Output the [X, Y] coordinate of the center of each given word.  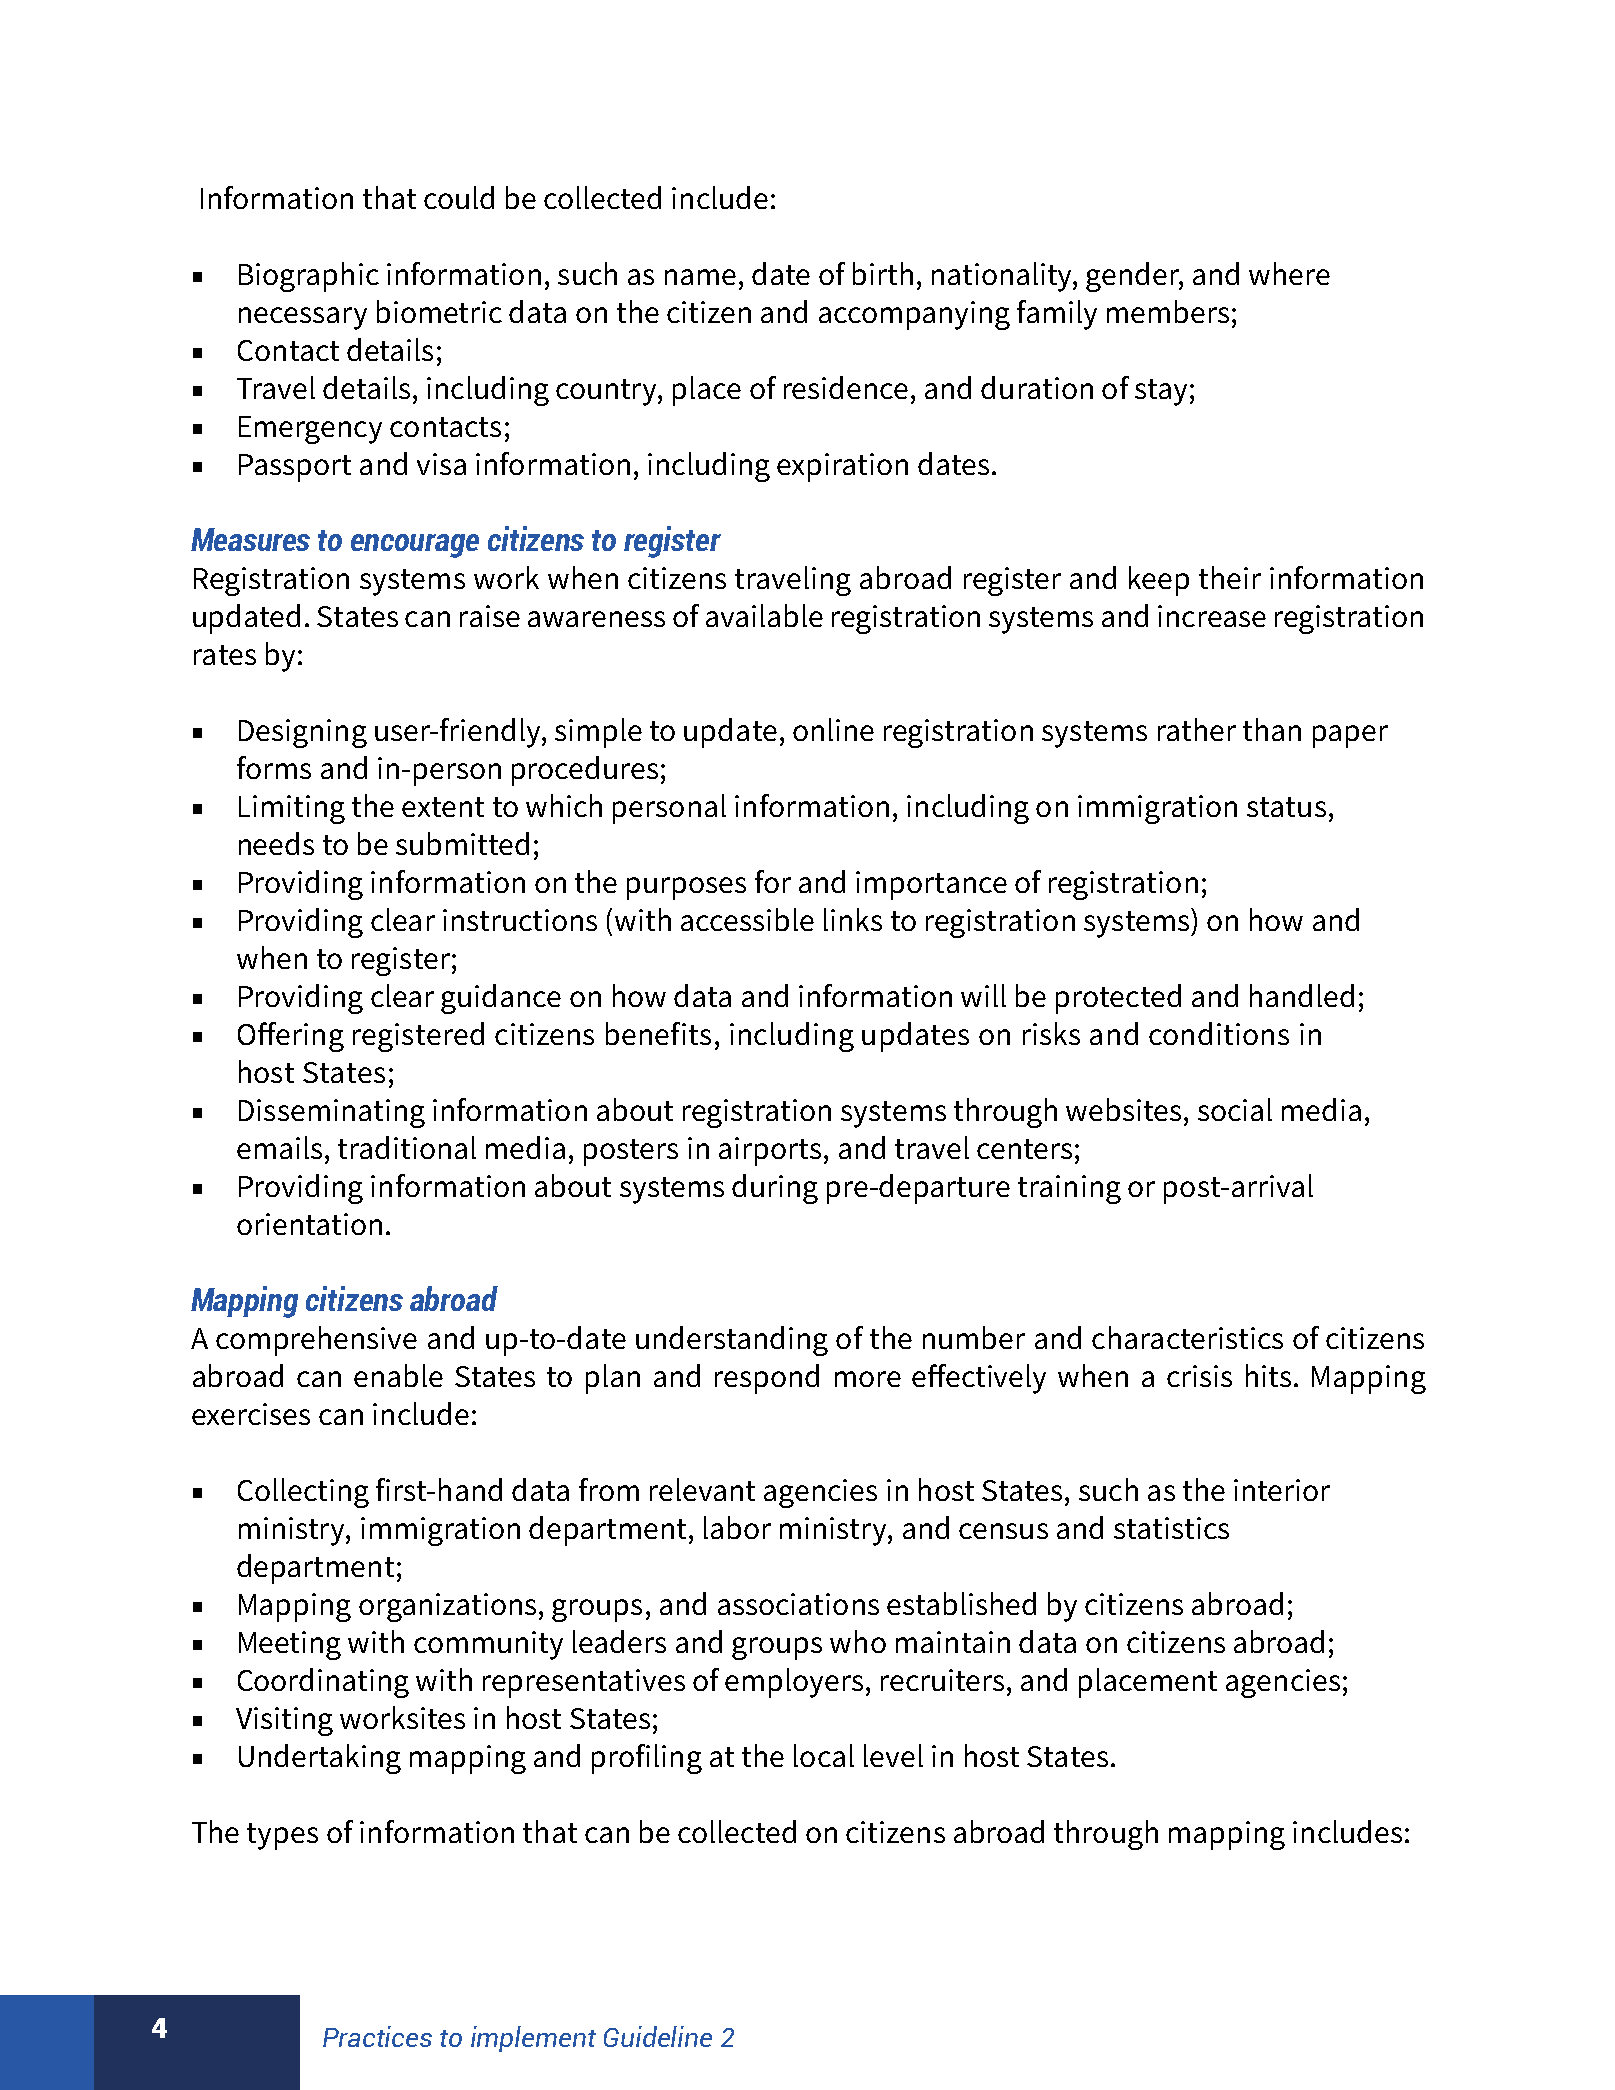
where [1289, 273]
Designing [303, 733]
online [833, 729]
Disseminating [332, 1113]
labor [737, 1527]
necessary [303, 318]
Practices [377, 2036]
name [700, 277]
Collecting [303, 1493]
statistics [1171, 1528]
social [1235, 1109]
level [893, 1755]
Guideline [658, 2036]
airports [770, 1151]
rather [1197, 729]
